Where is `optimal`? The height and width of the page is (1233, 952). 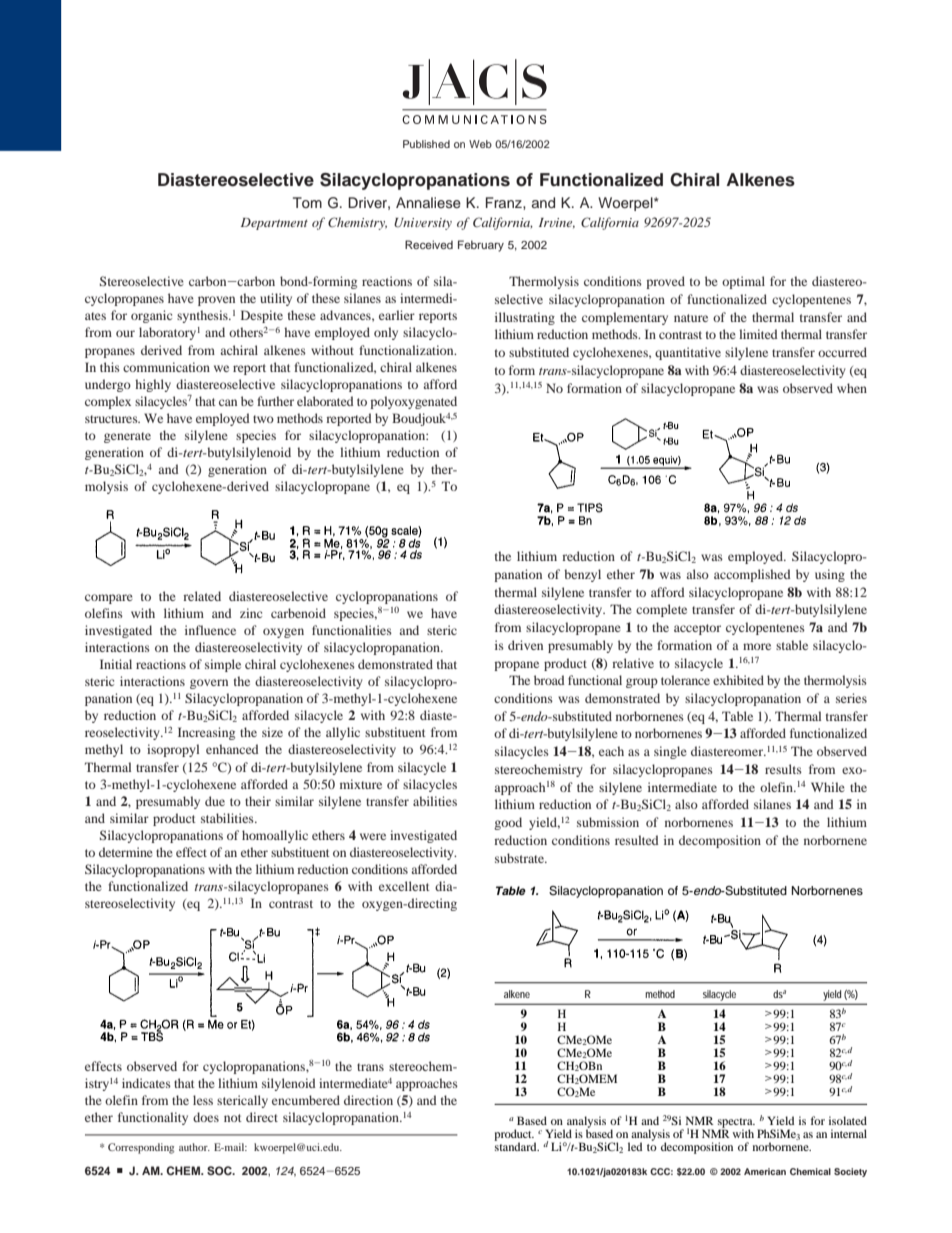 optimal is located at coordinates (743, 282).
